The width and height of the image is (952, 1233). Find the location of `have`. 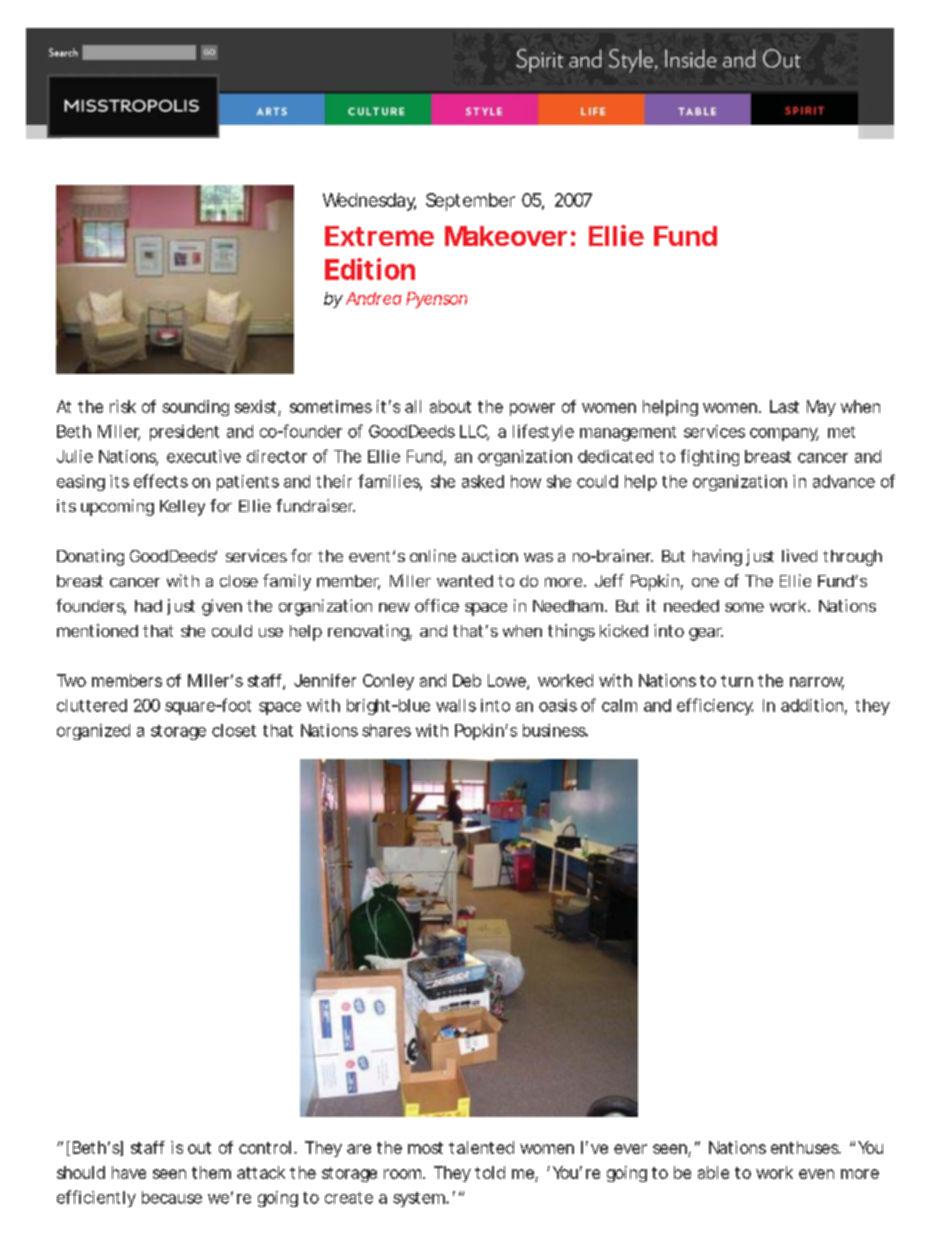

have is located at coordinates (129, 1172).
